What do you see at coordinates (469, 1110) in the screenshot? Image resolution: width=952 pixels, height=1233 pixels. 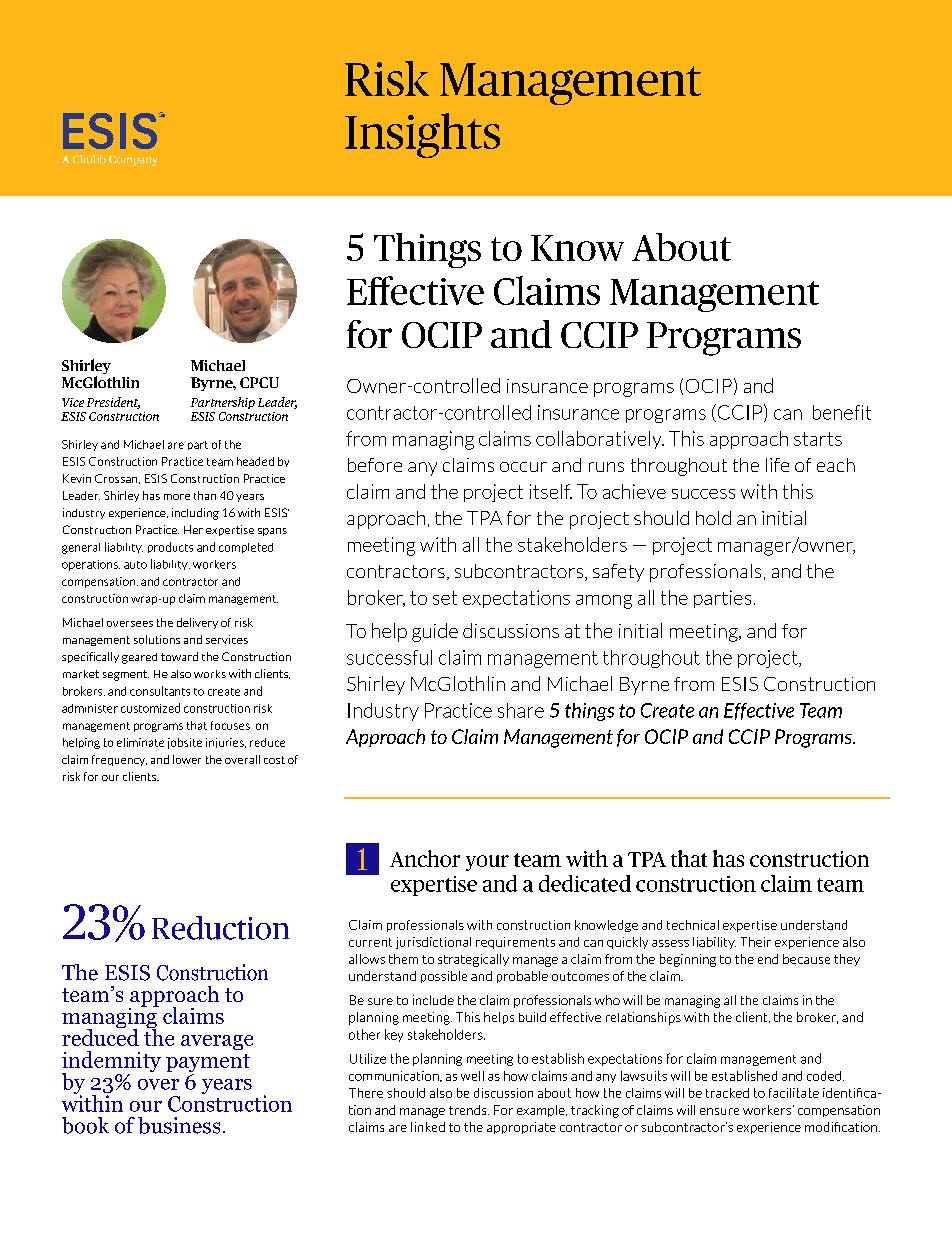 I see `trends` at bounding box center [469, 1110].
